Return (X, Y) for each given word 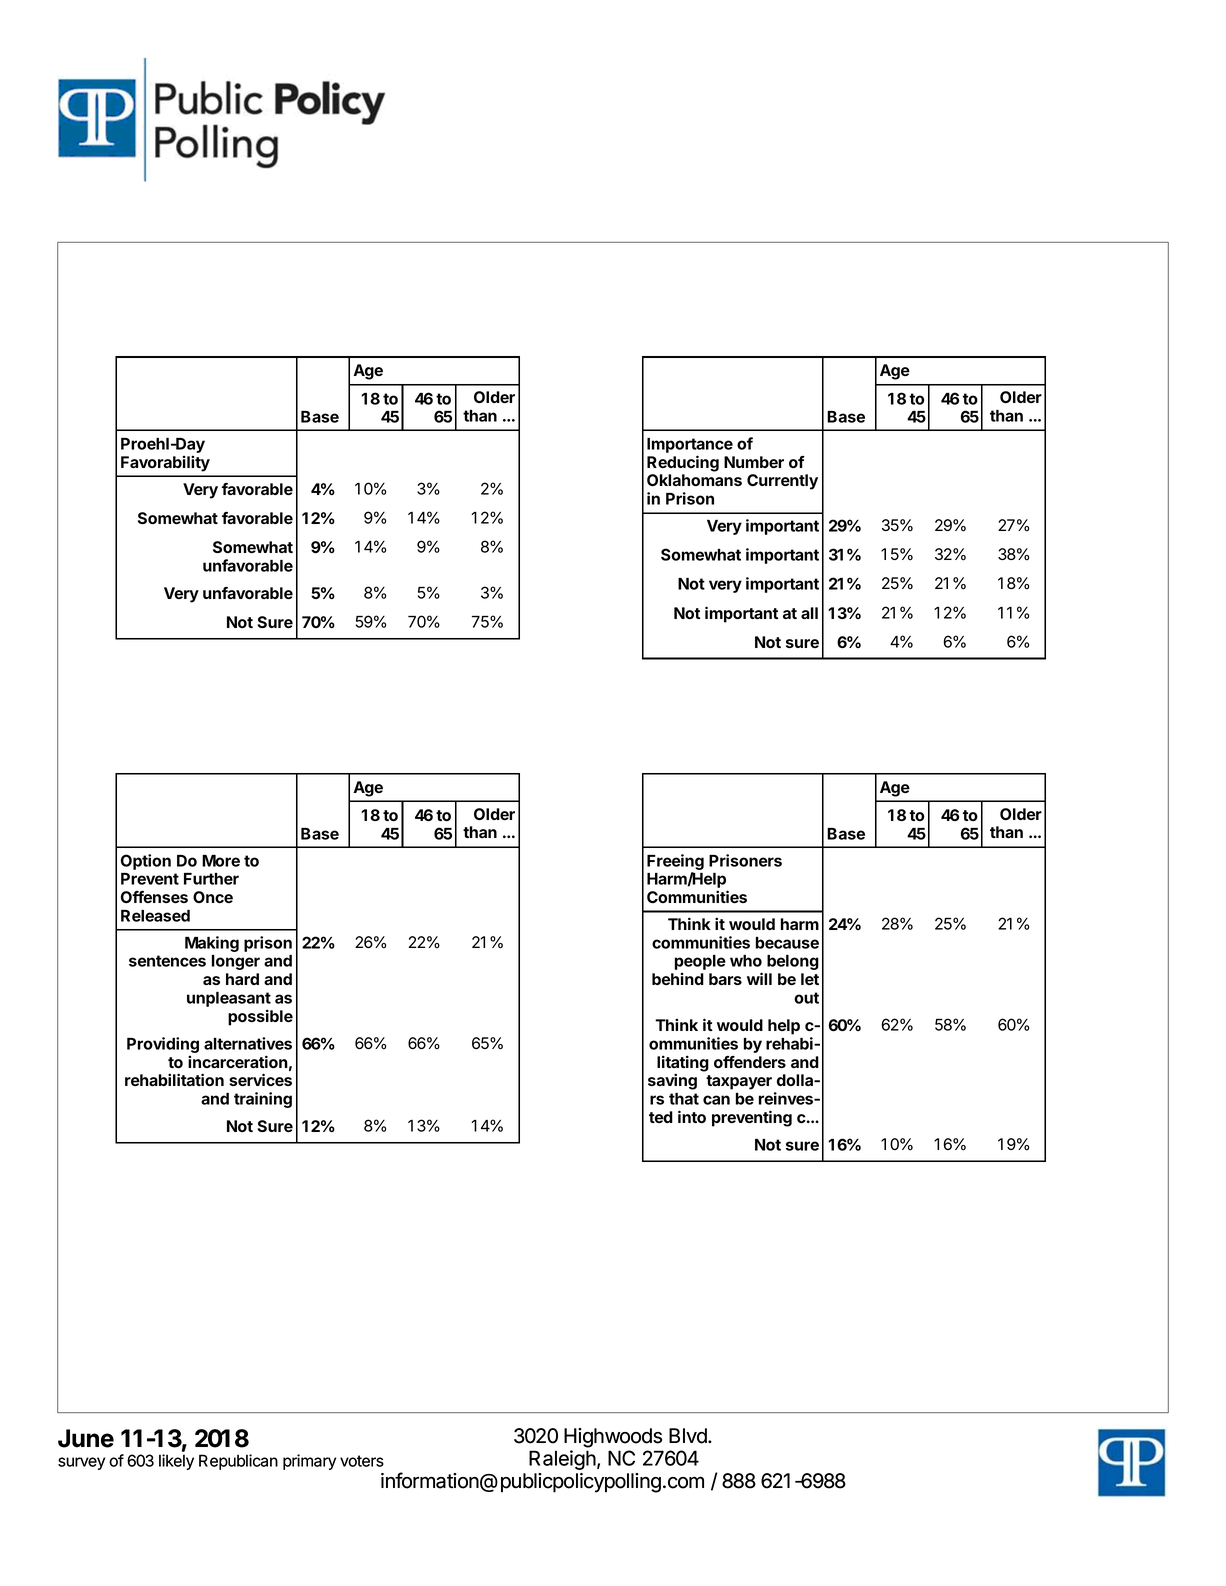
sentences (167, 961)
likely (176, 1462)
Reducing (683, 463)
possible (260, 1017)
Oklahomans (694, 480)
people (700, 962)
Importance (690, 445)
